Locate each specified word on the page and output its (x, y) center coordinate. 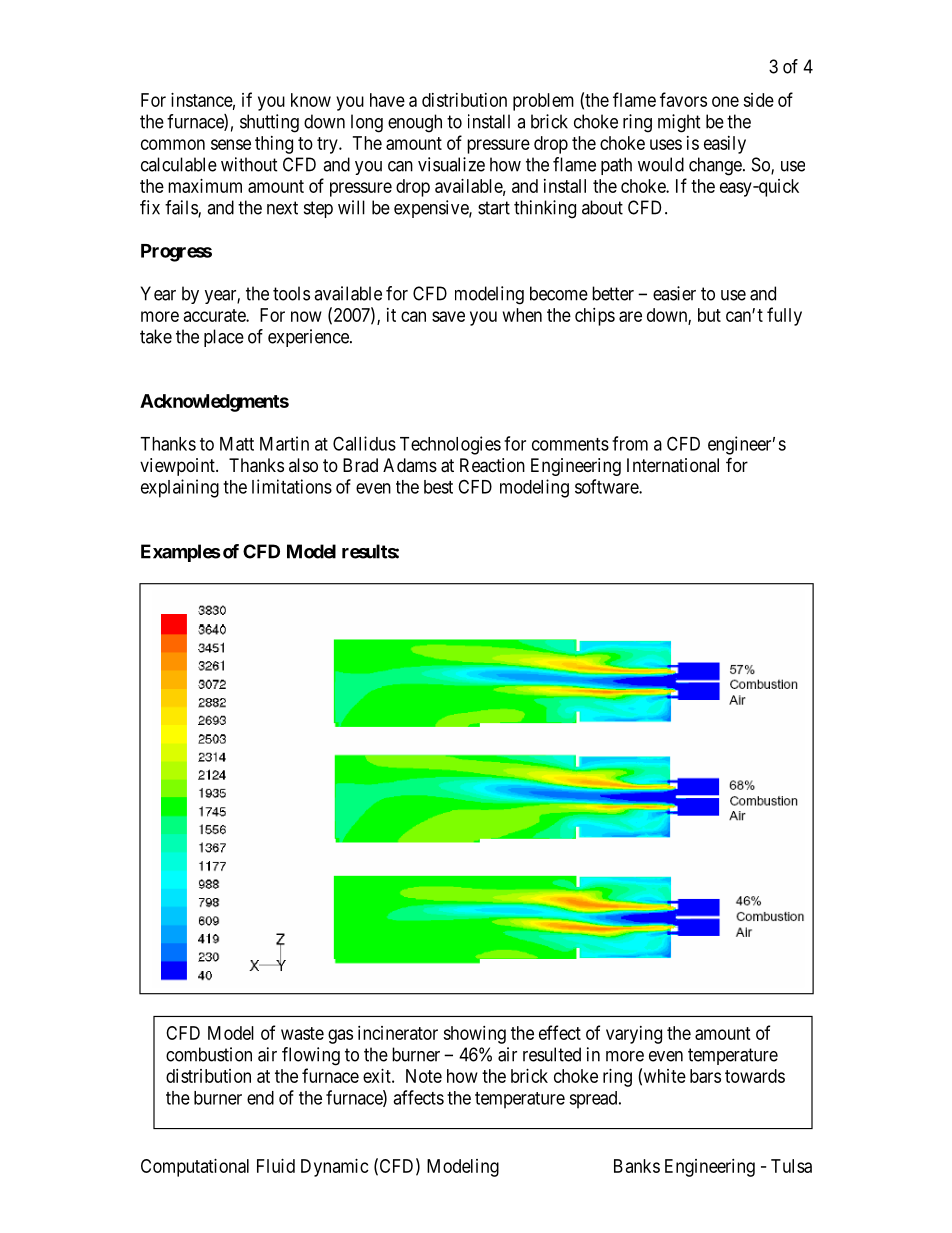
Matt (237, 444)
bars (705, 1076)
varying (634, 1035)
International (673, 465)
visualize (451, 164)
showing (474, 1035)
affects (418, 1097)
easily (725, 145)
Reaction (492, 465)
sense (231, 144)
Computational (195, 1168)
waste (302, 1033)
